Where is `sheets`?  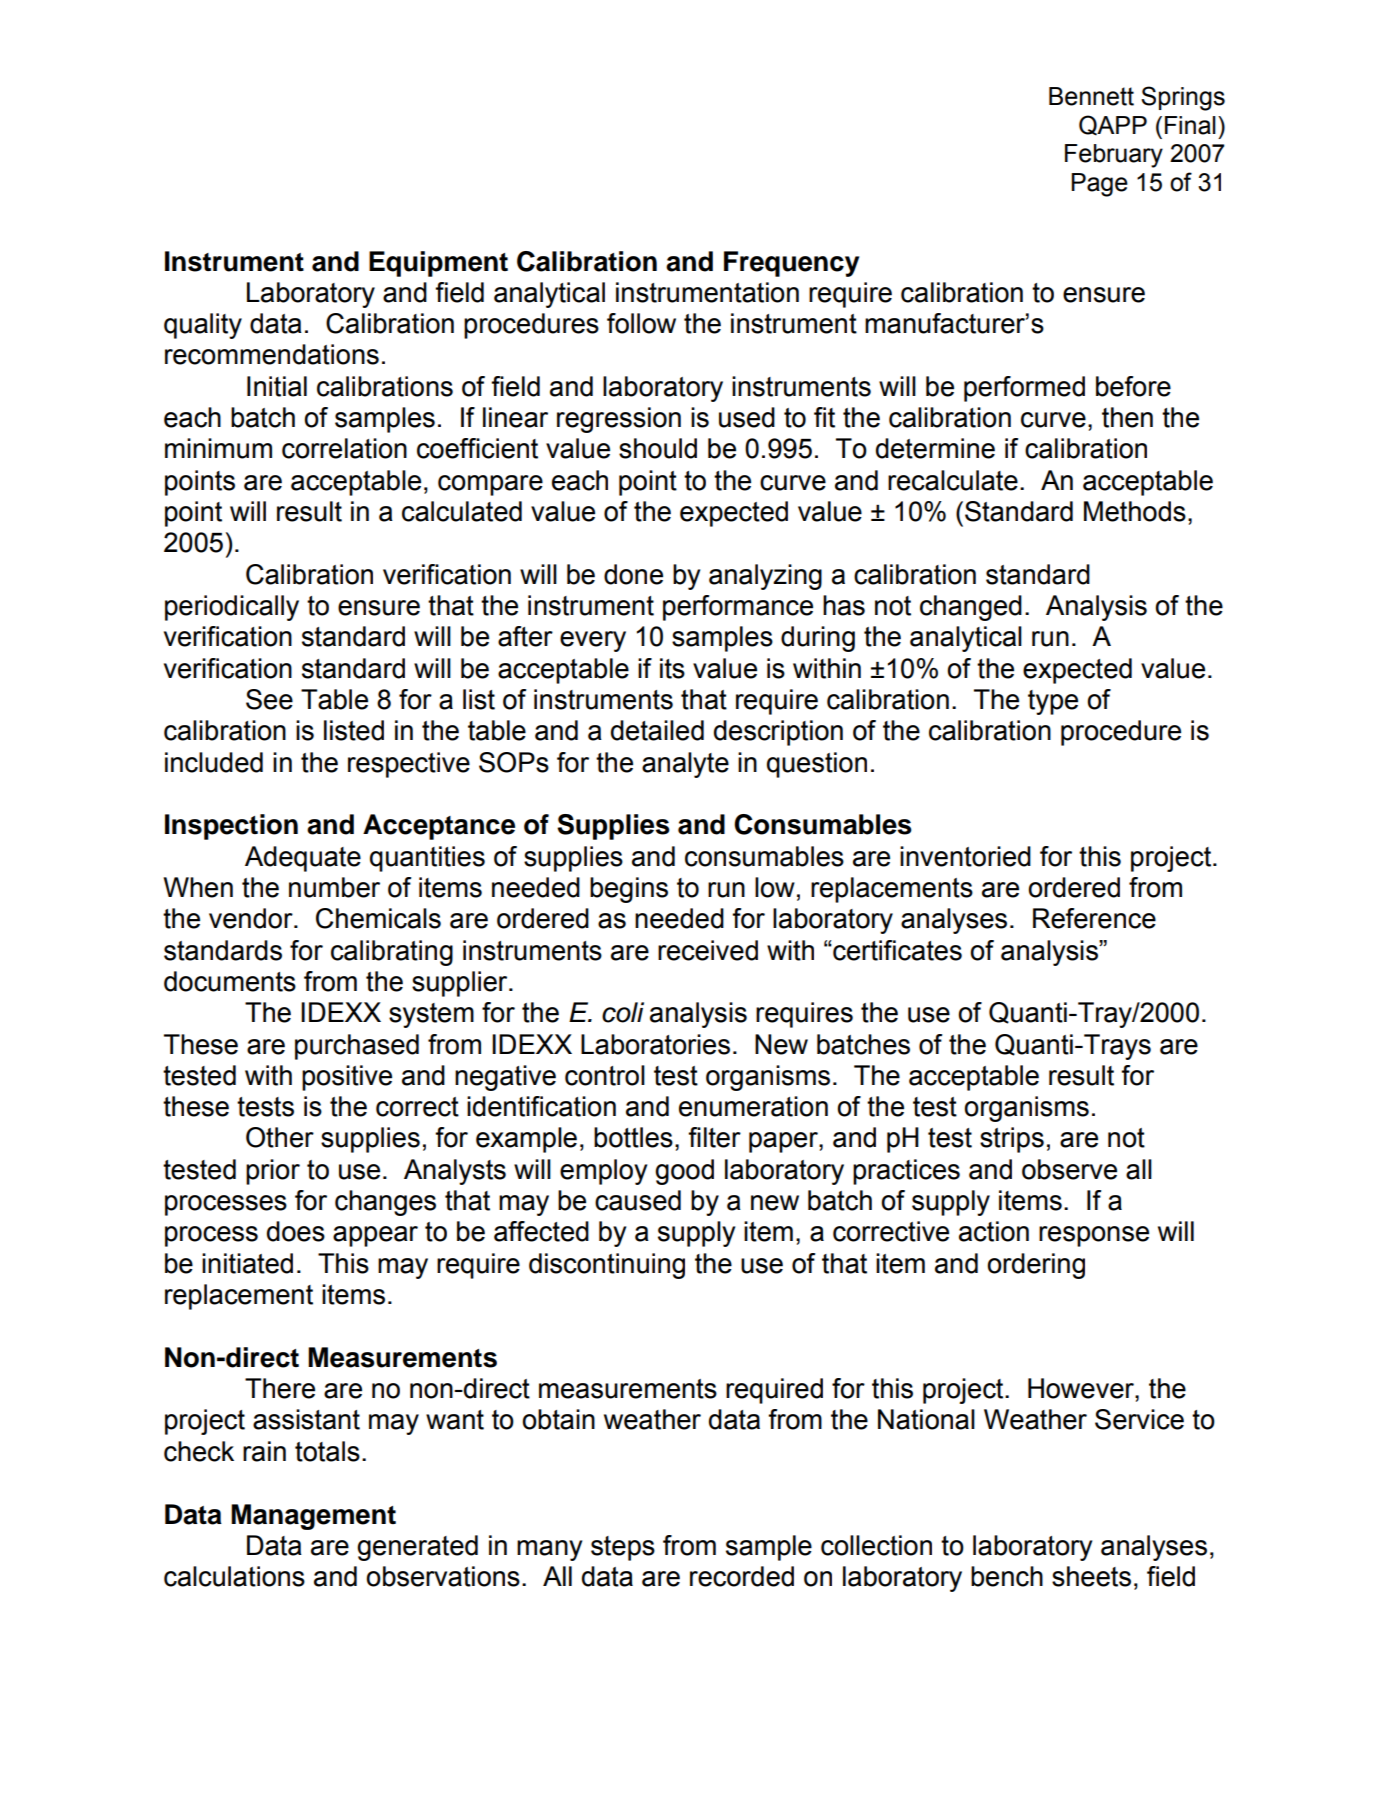
sheets is located at coordinates (1091, 1576).
